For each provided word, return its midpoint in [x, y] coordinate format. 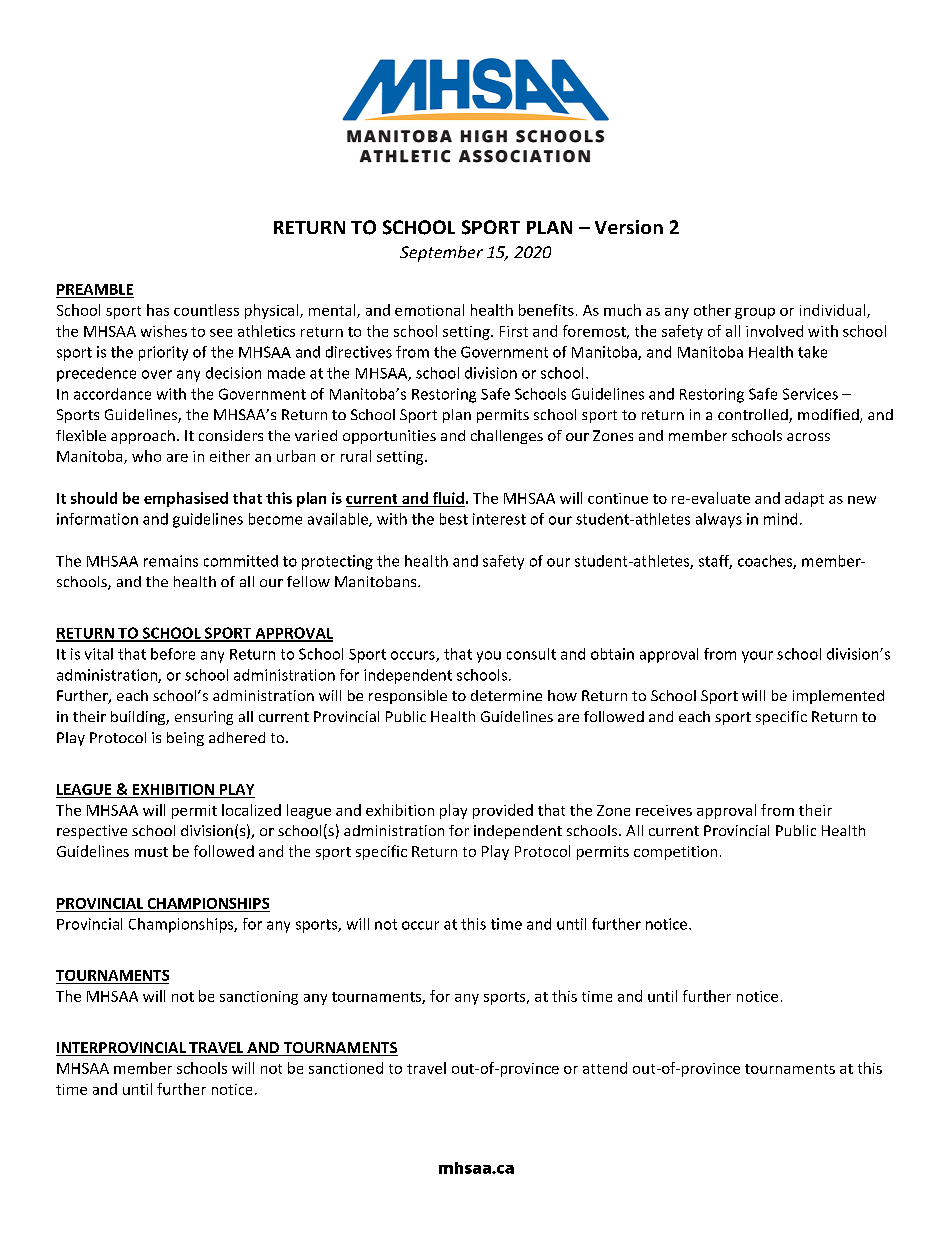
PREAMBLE [95, 289]
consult [531, 654]
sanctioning [259, 998]
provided [503, 811]
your [757, 657]
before [173, 654]
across [808, 437]
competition [675, 853]
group [755, 313]
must [151, 852]
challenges [507, 437]
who [146, 456]
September [441, 254]
